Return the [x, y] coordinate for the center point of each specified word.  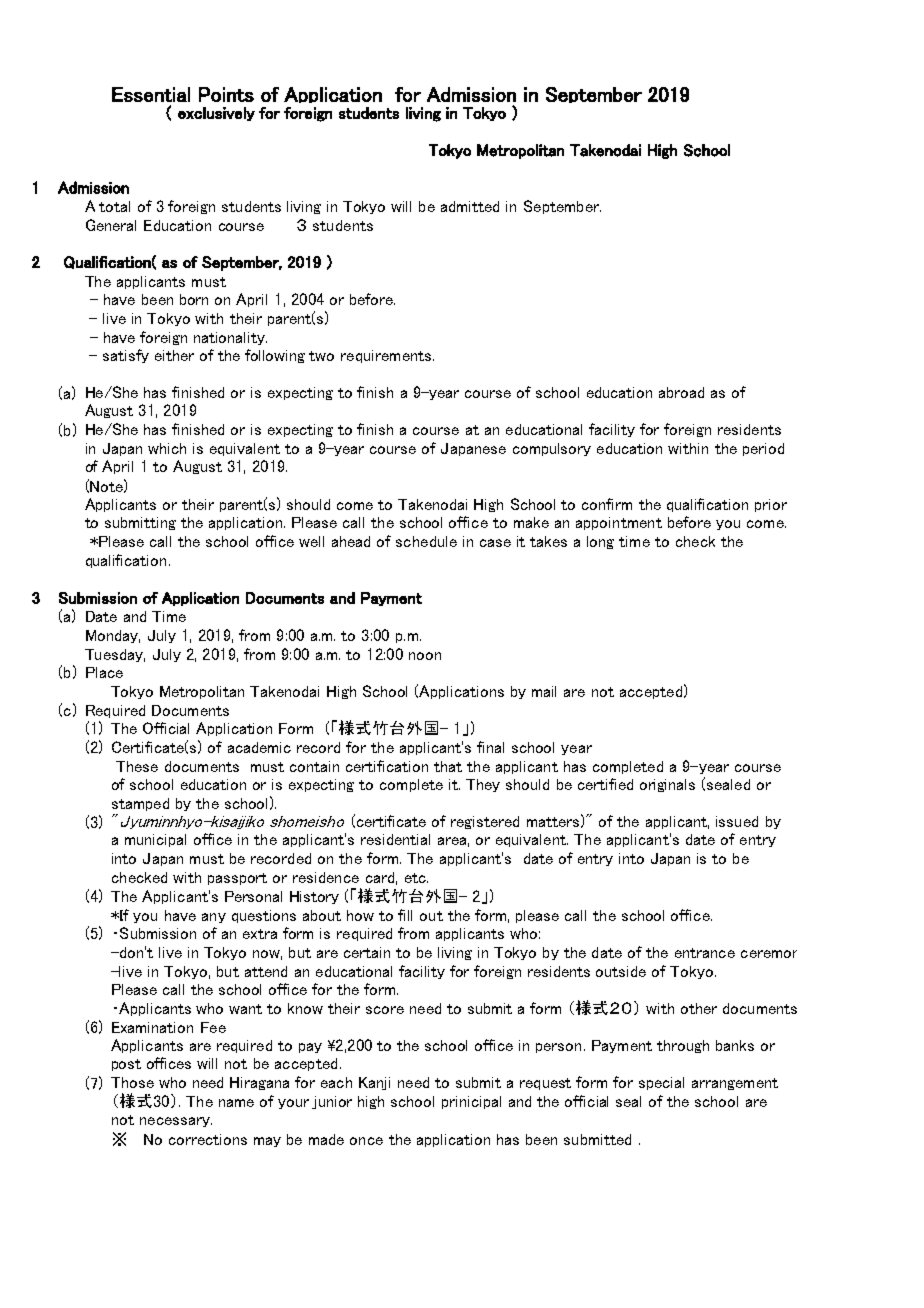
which [167, 448]
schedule [426, 541]
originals [667, 785]
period [763, 449]
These [137, 766]
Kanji [374, 1083]
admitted [470, 206]
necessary [176, 1122]
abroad [681, 392]
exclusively [216, 114]
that [448, 766]
